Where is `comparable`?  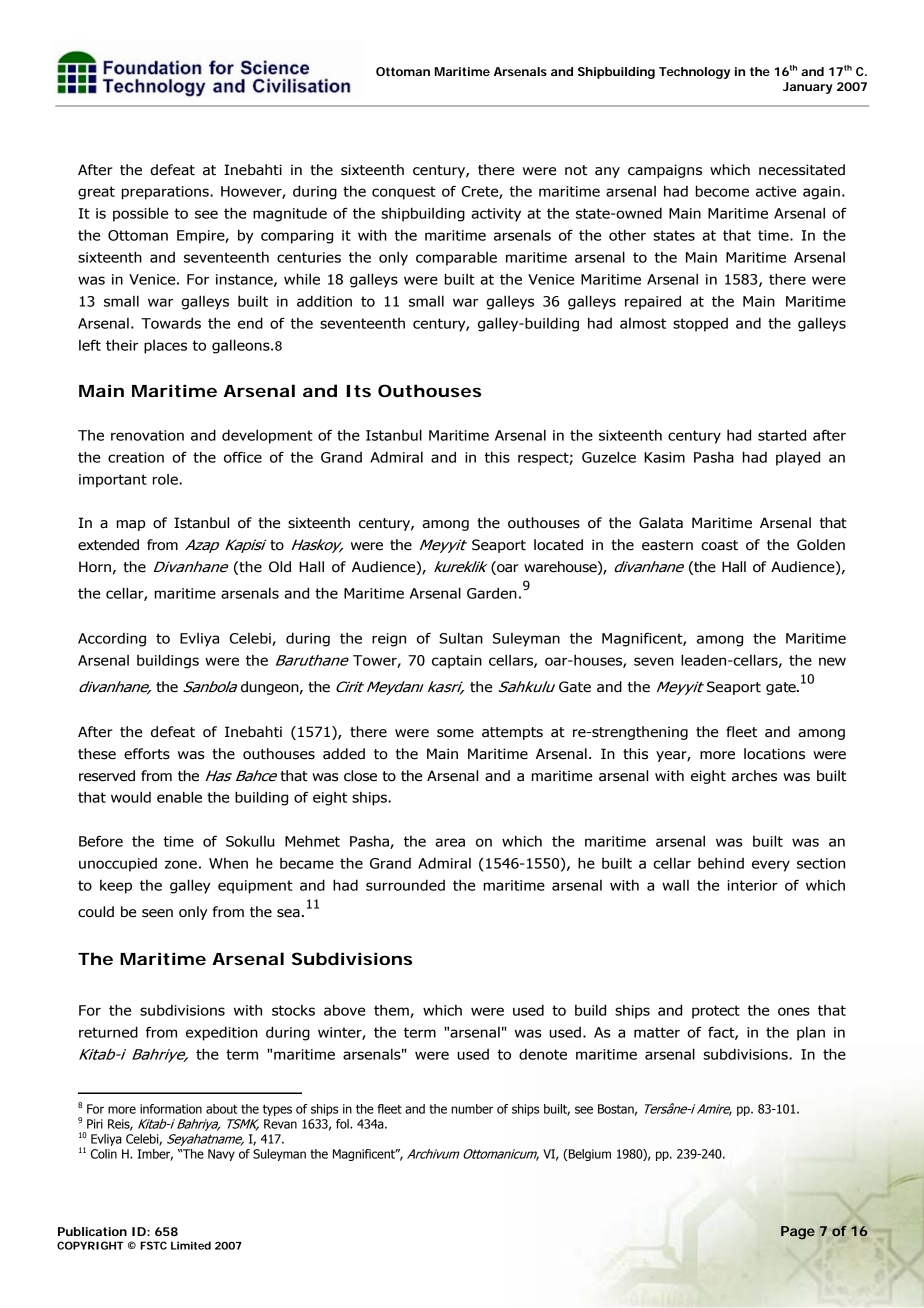 comparable is located at coordinates (456, 258).
